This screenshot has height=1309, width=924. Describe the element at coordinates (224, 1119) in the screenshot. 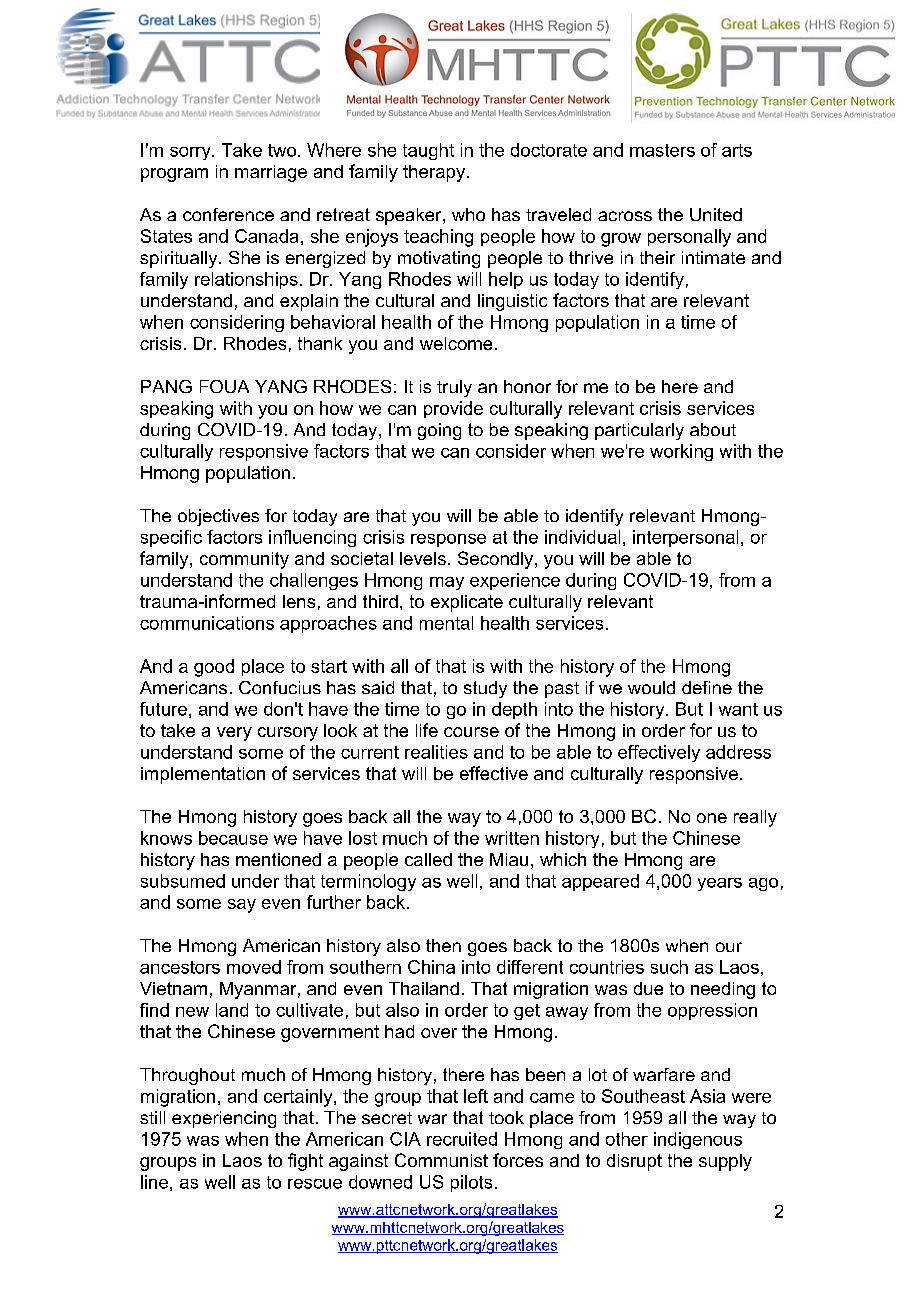

I see `experiencing` at that location.
